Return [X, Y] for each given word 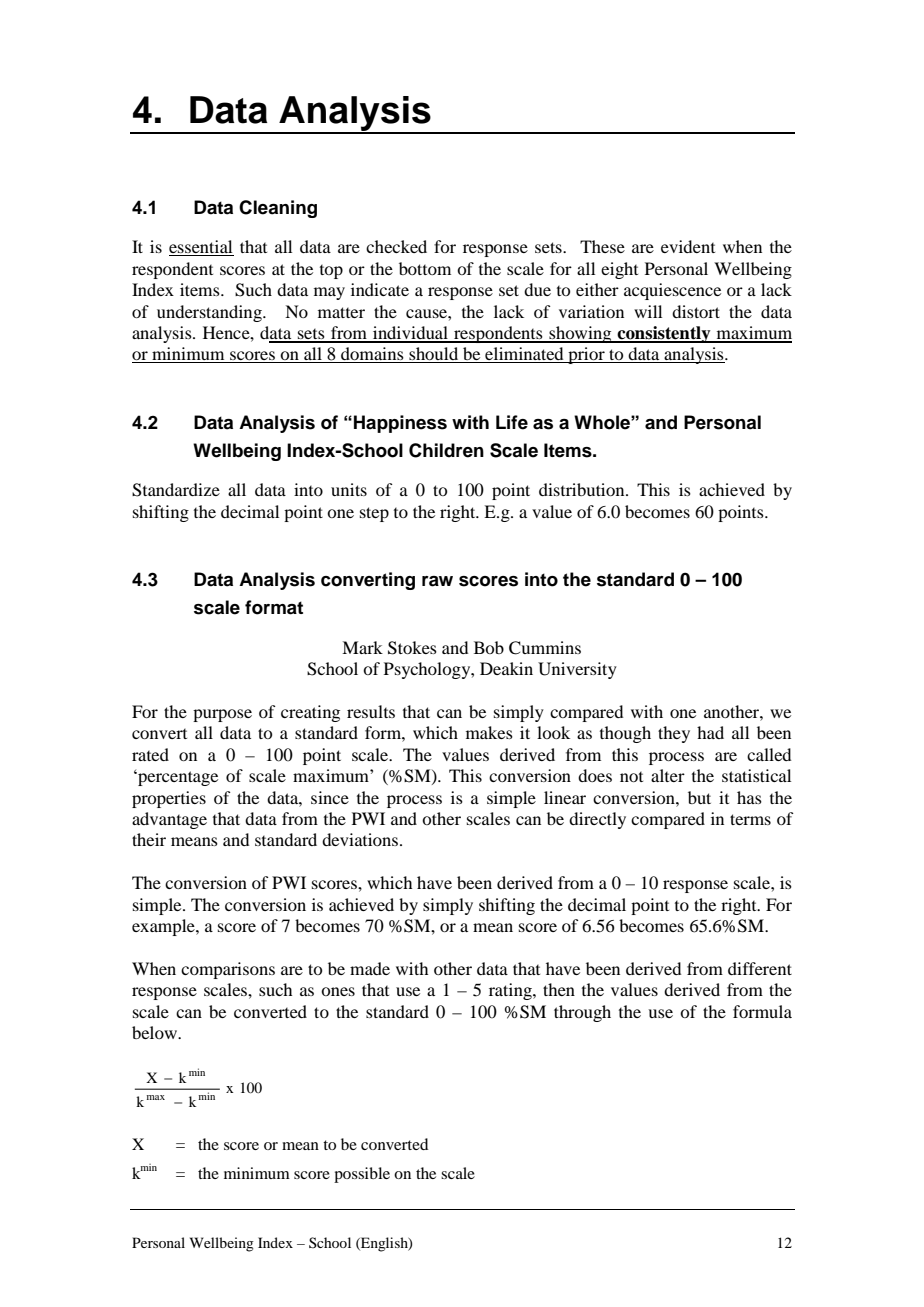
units [349, 489]
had [710, 732]
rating [511, 991]
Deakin [506, 668]
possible [362, 1175]
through [582, 1013]
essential [201, 248]
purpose [222, 715]
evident [688, 246]
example [164, 927]
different [760, 968]
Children [446, 450]
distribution [583, 489]
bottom [425, 268]
